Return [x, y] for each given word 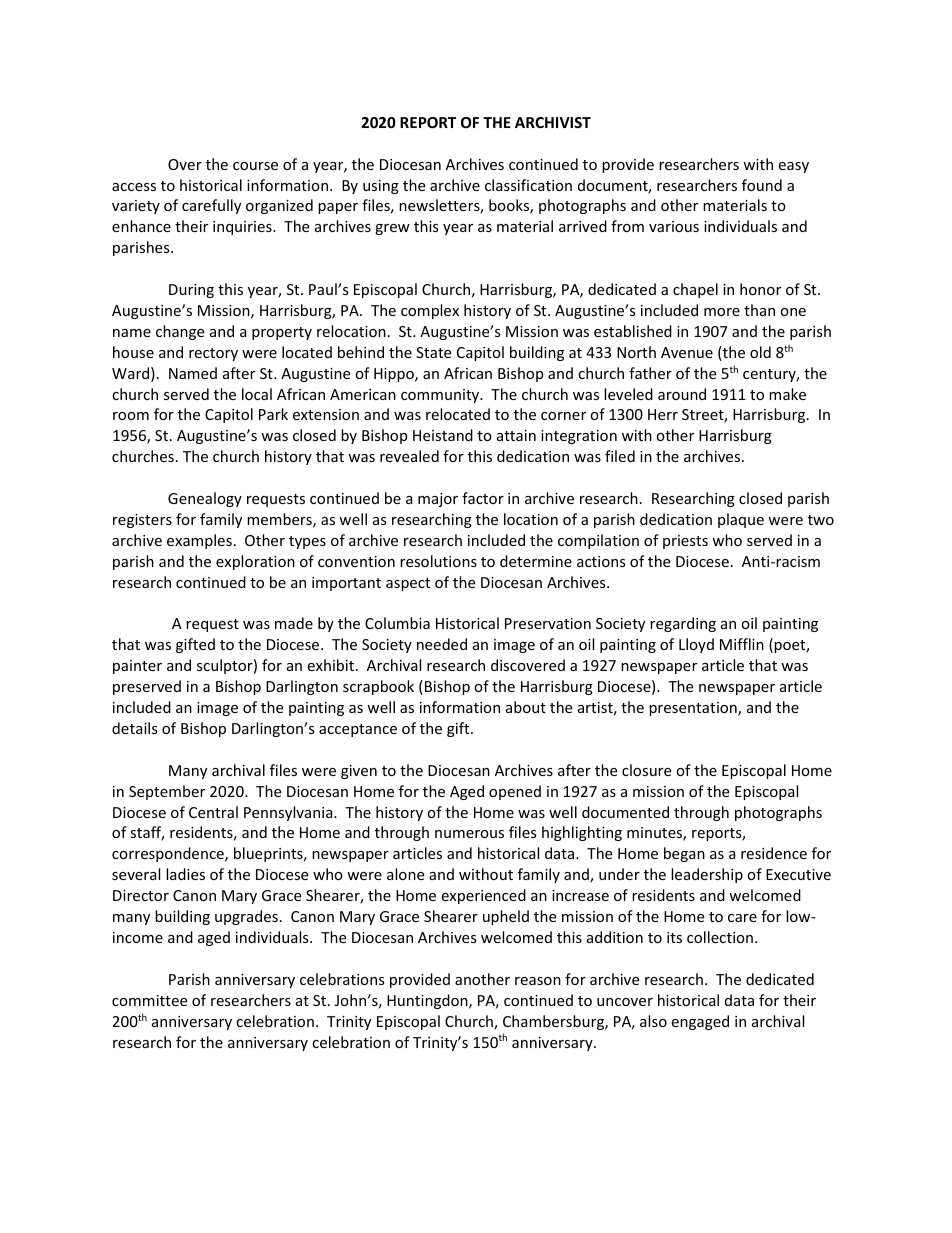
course [255, 166]
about [526, 707]
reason [538, 981]
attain [516, 435]
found [762, 185]
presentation [694, 709]
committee [149, 1000]
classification [528, 185]
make [787, 394]
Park [273, 414]
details [135, 728]
